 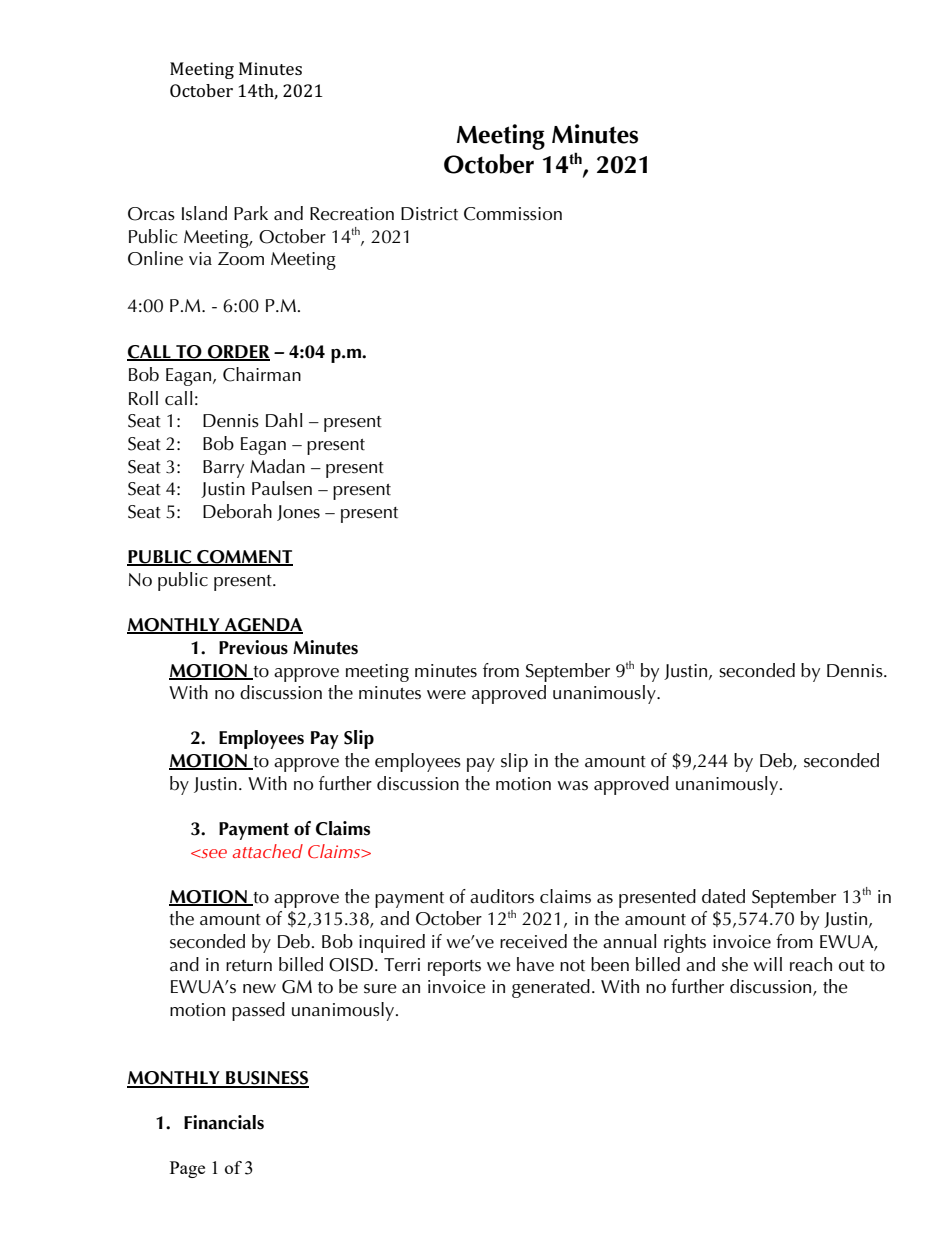 What do you see at coordinates (241, 259) in the screenshot?
I see `Zoom` at bounding box center [241, 259].
